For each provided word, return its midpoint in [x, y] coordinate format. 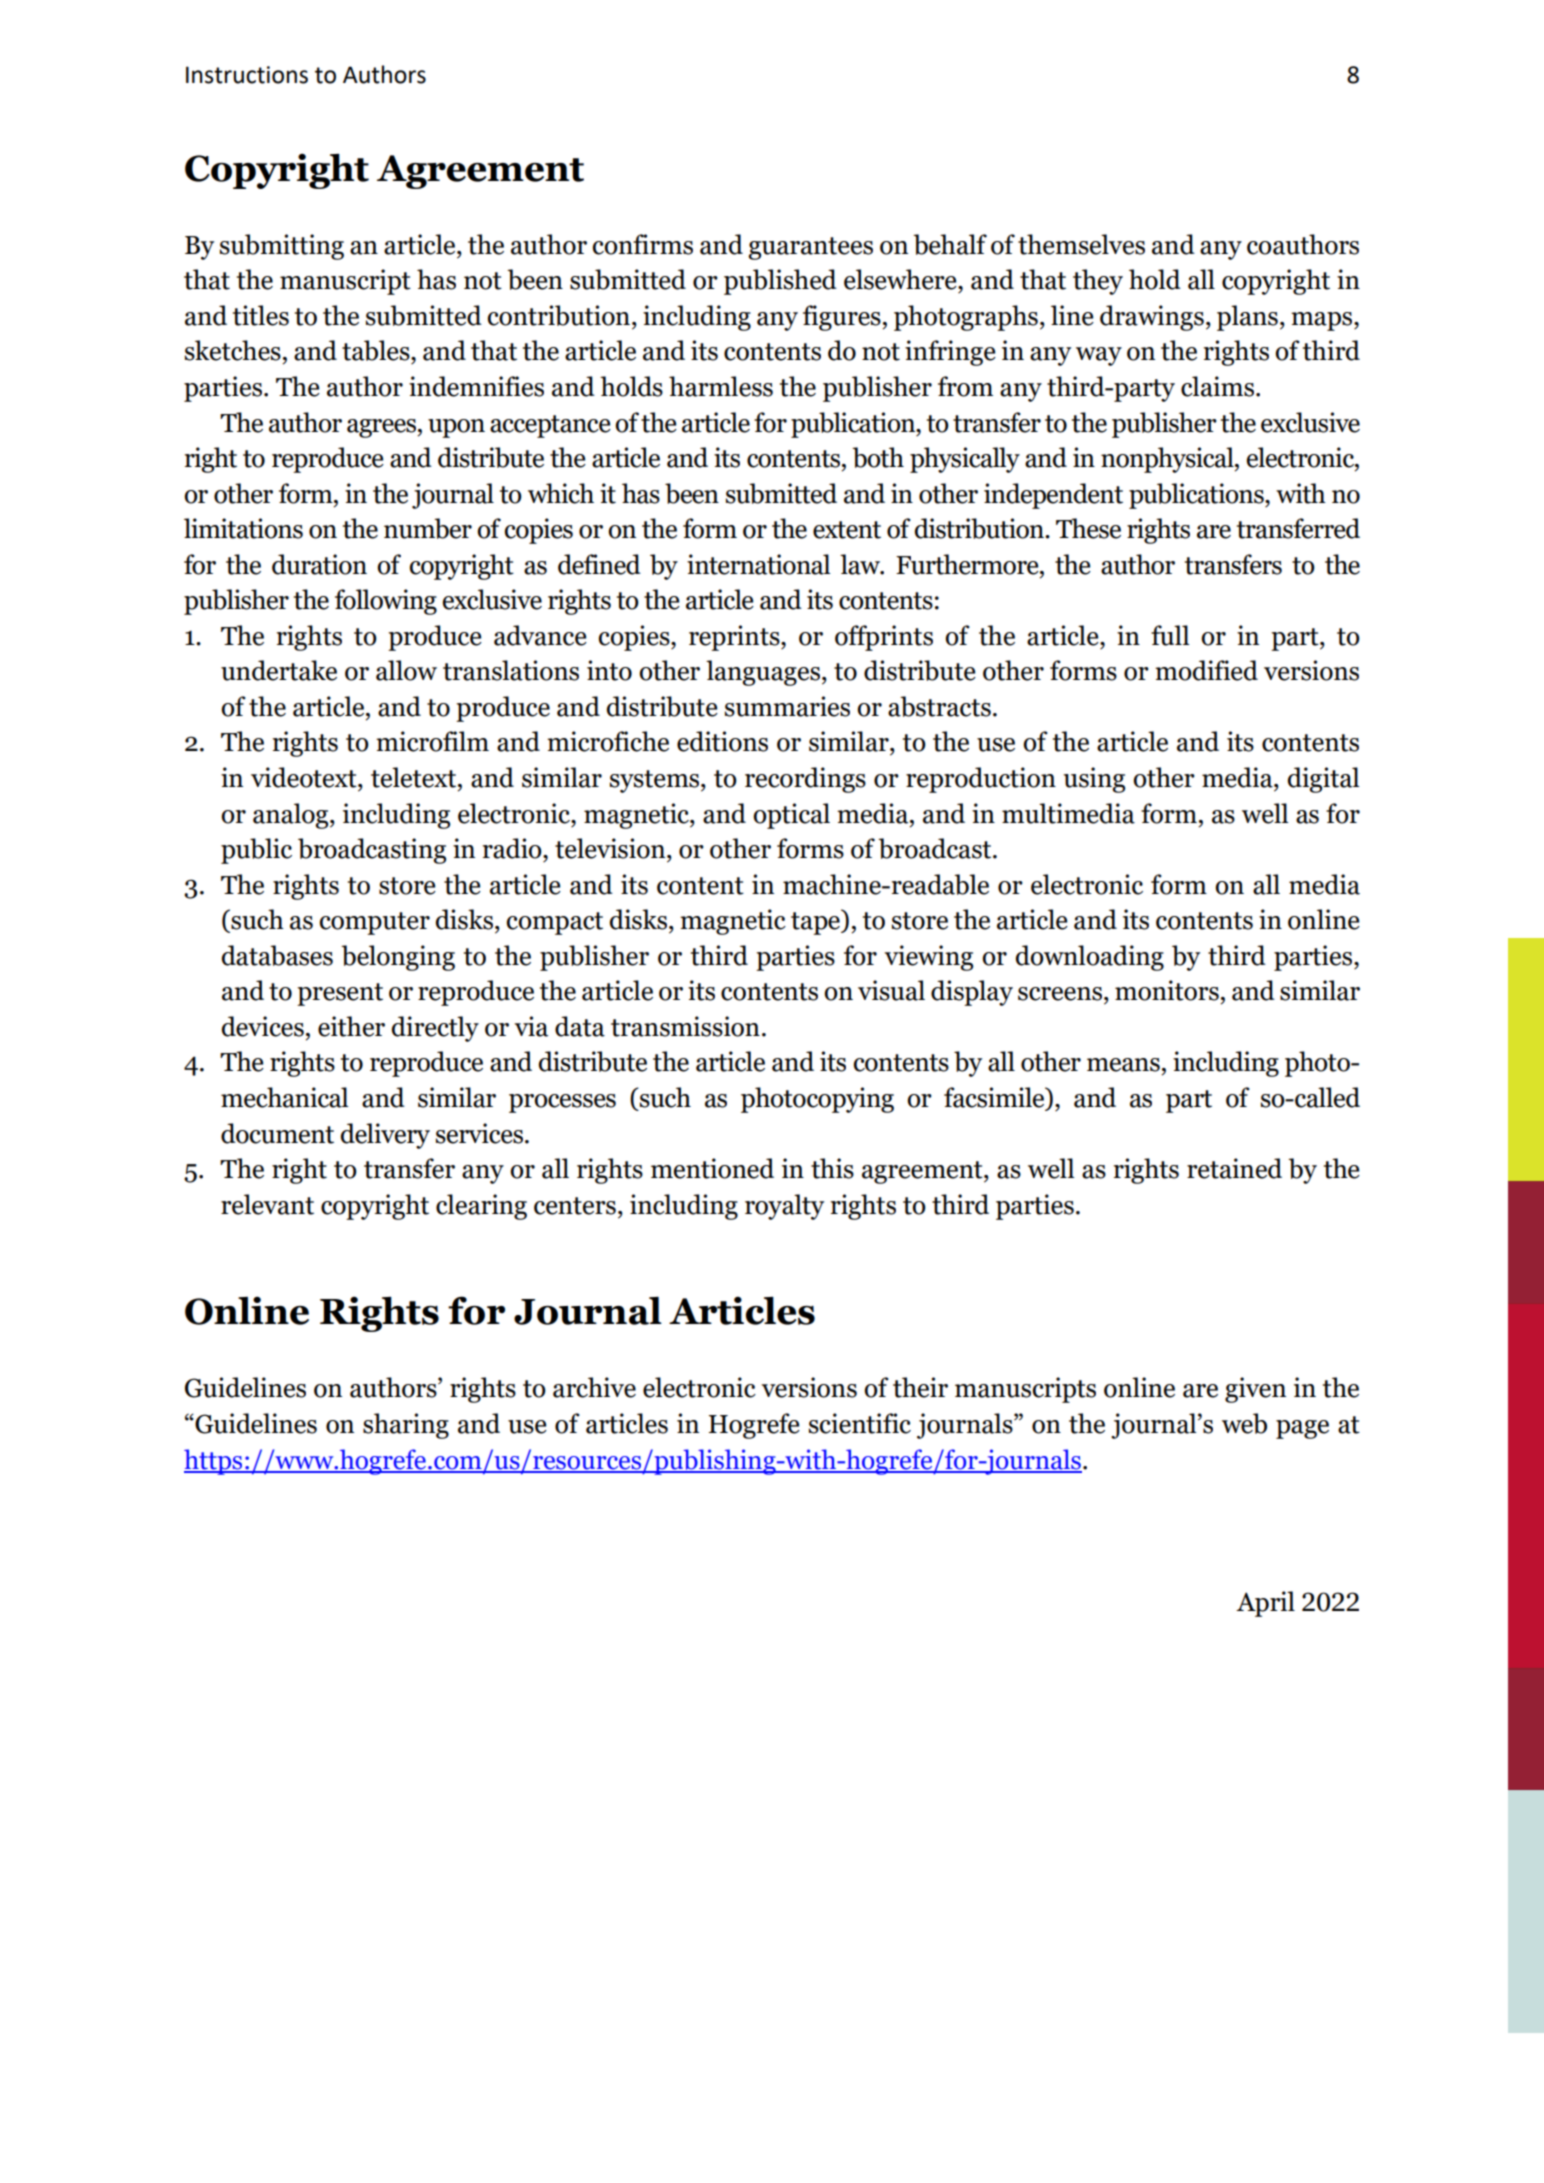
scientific [860, 1423]
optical [791, 816]
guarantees [810, 248]
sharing [406, 1426]
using [1094, 780]
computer [375, 923]
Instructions [247, 75]
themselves [1081, 244]
